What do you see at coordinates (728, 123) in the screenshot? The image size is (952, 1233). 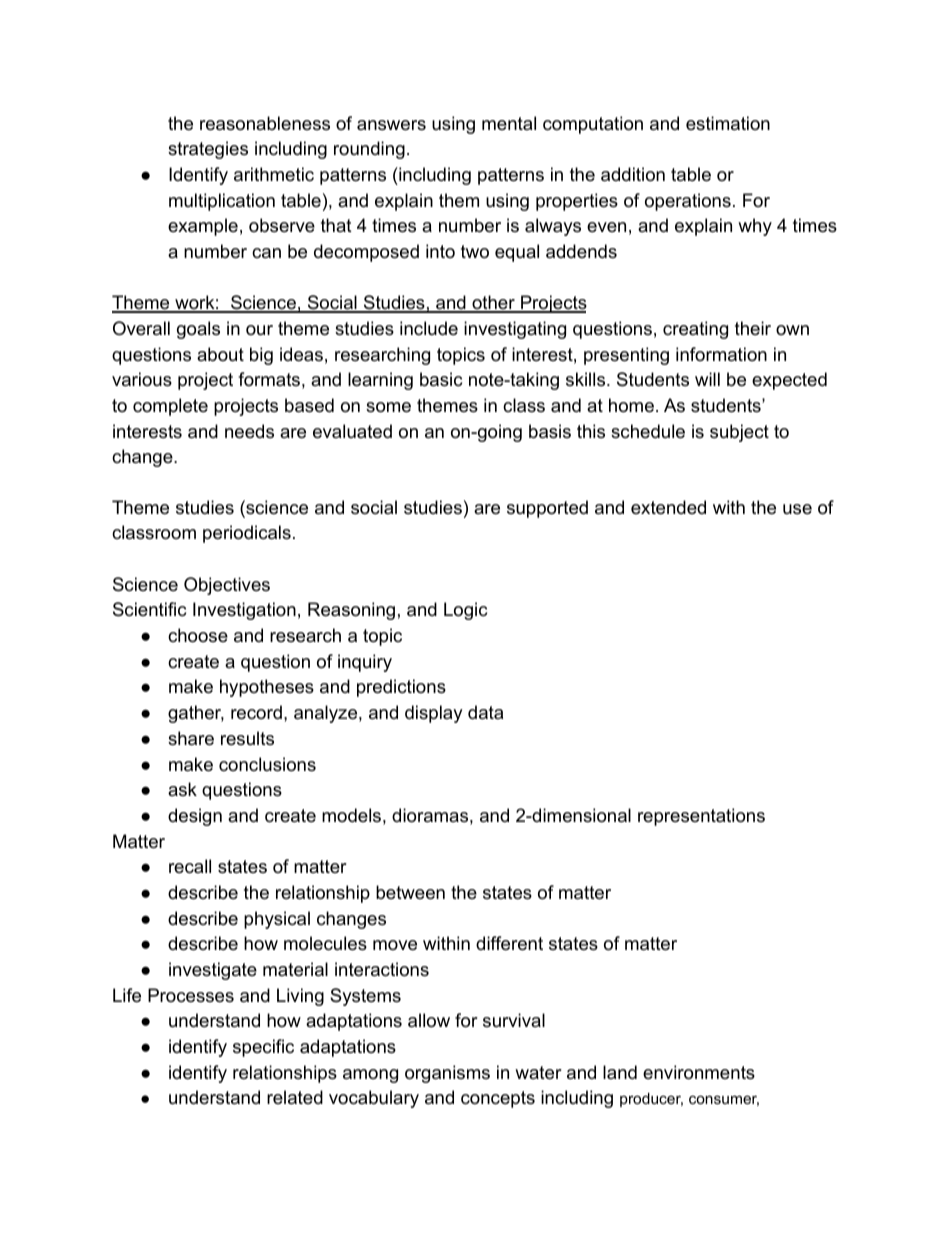 I see `estimation` at bounding box center [728, 123].
